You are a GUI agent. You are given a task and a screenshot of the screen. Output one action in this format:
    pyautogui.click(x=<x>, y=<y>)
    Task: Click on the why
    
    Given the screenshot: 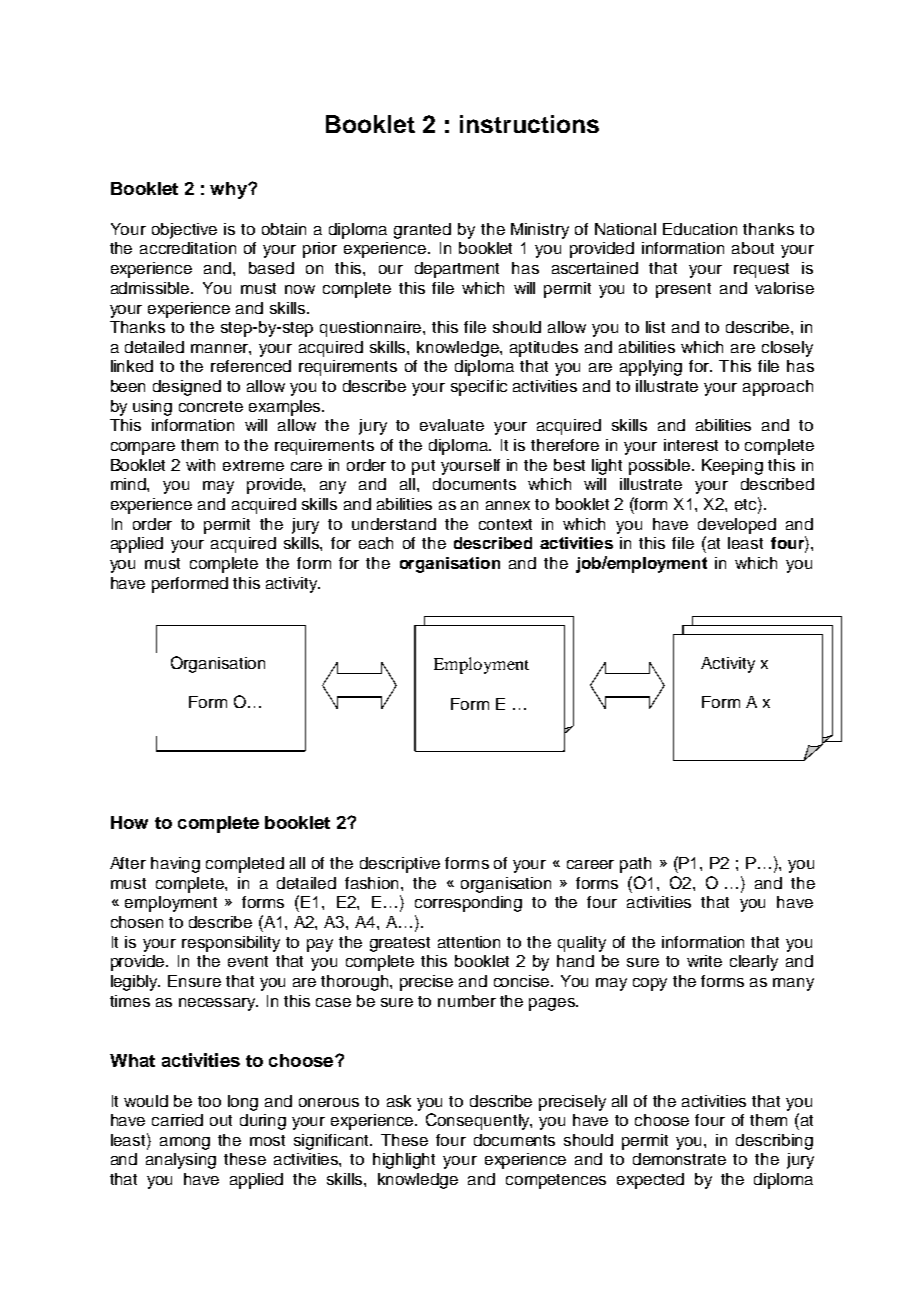 What is the action you would take?
    pyautogui.click(x=229, y=190)
